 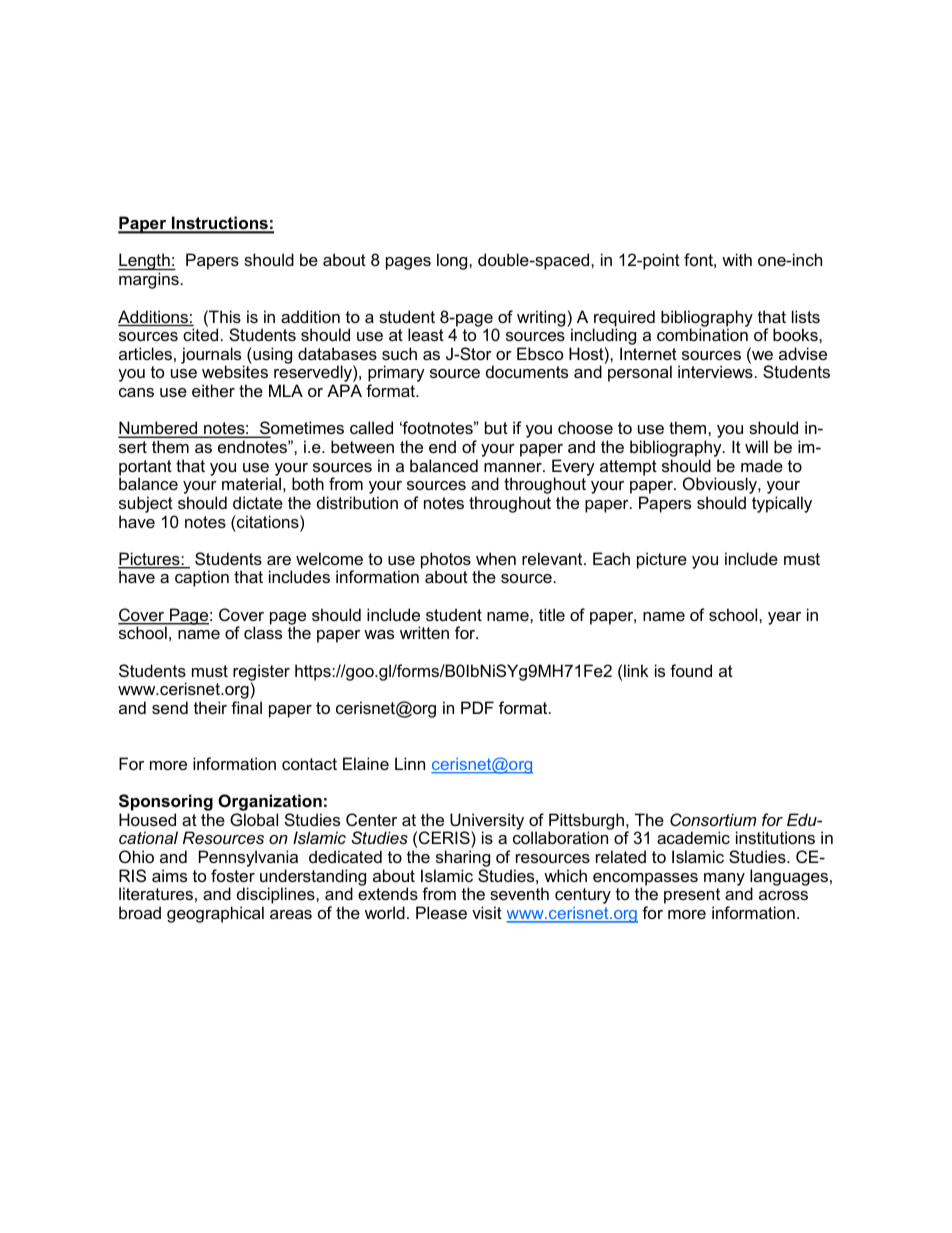 What do you see at coordinates (233, 875) in the screenshot?
I see `foster` at bounding box center [233, 875].
